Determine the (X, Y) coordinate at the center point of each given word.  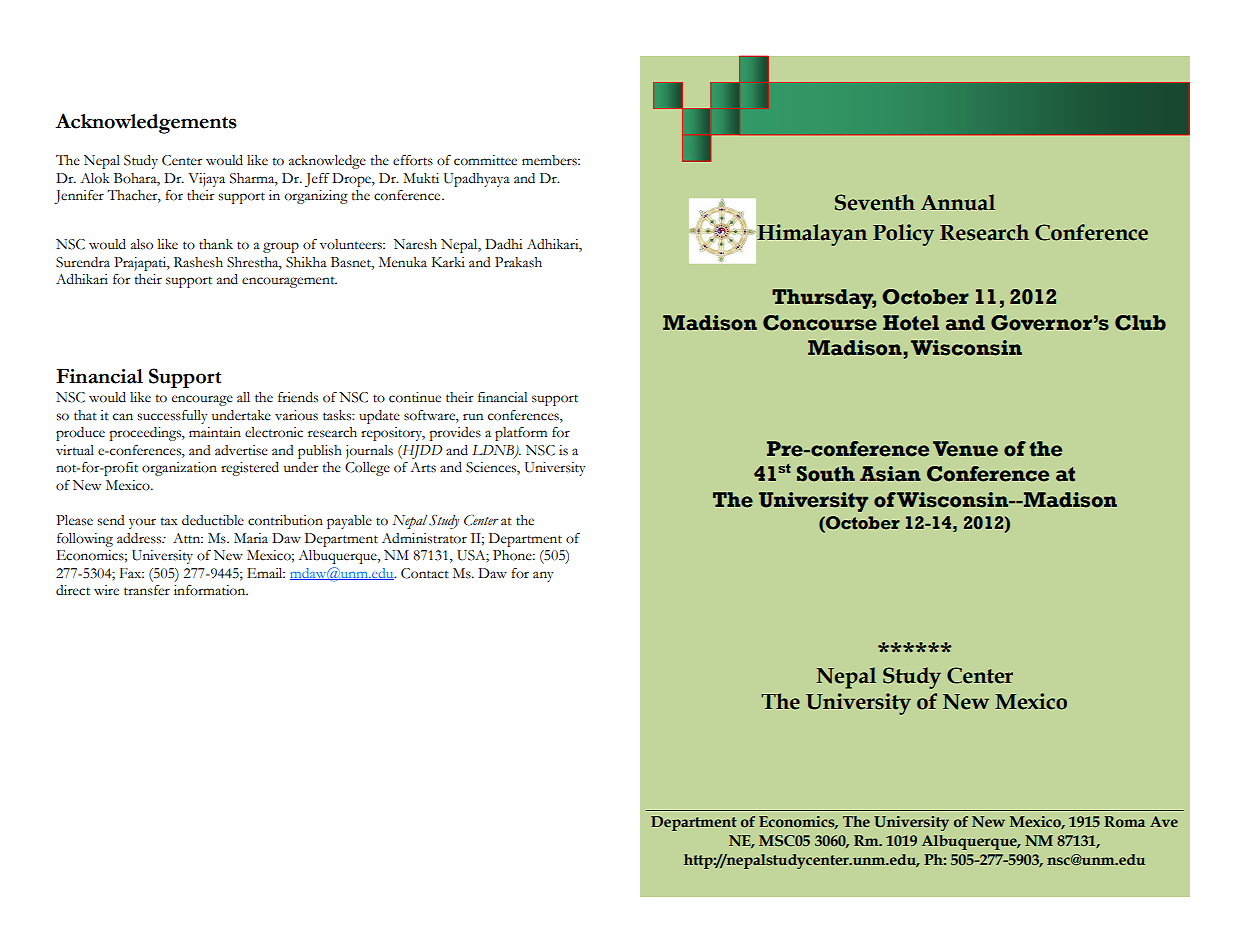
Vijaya (206, 180)
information (211, 590)
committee (485, 160)
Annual (958, 202)
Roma (1124, 821)
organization (179, 469)
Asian (890, 474)
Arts (423, 467)
